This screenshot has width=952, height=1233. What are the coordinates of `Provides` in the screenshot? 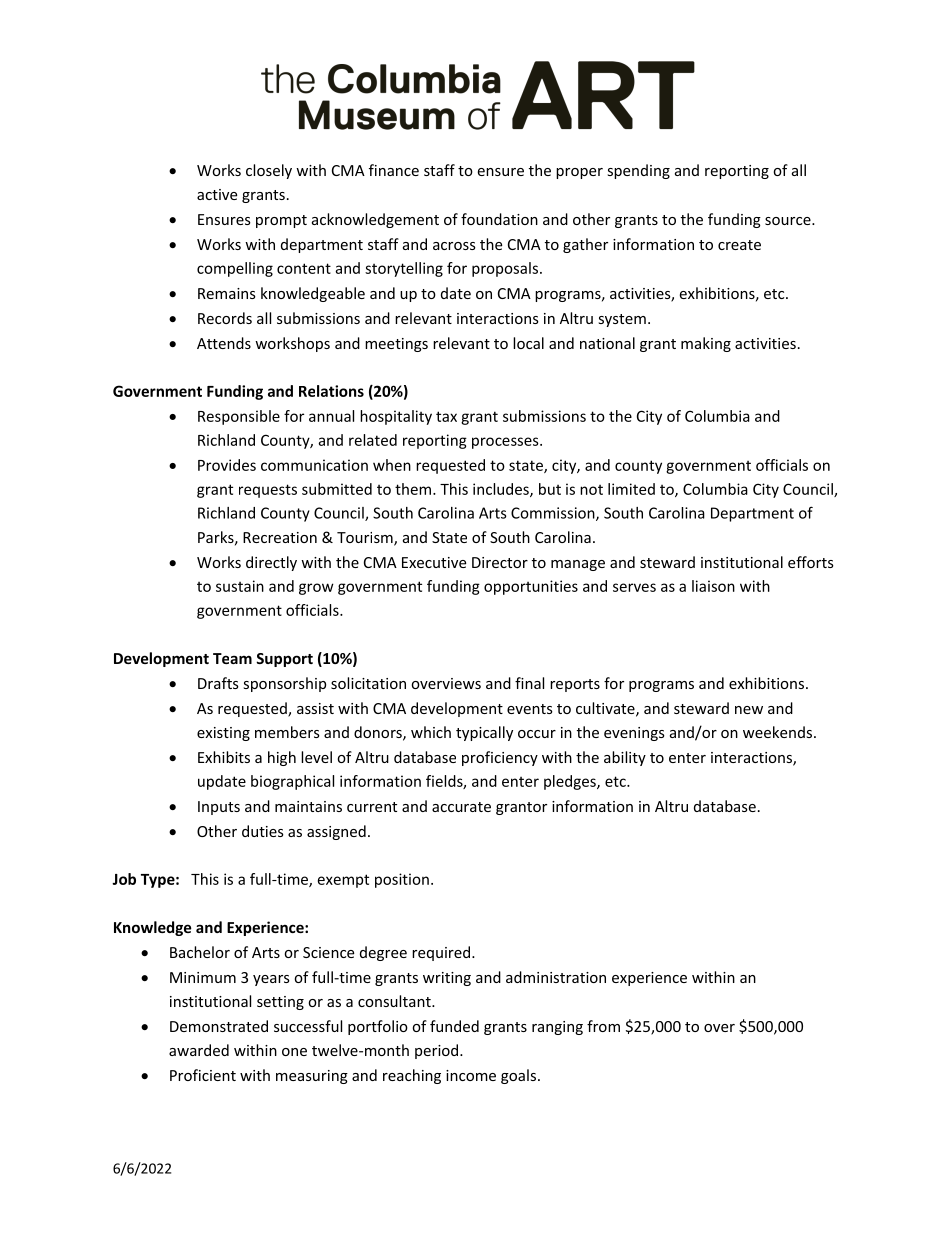 It's located at (227, 465).
